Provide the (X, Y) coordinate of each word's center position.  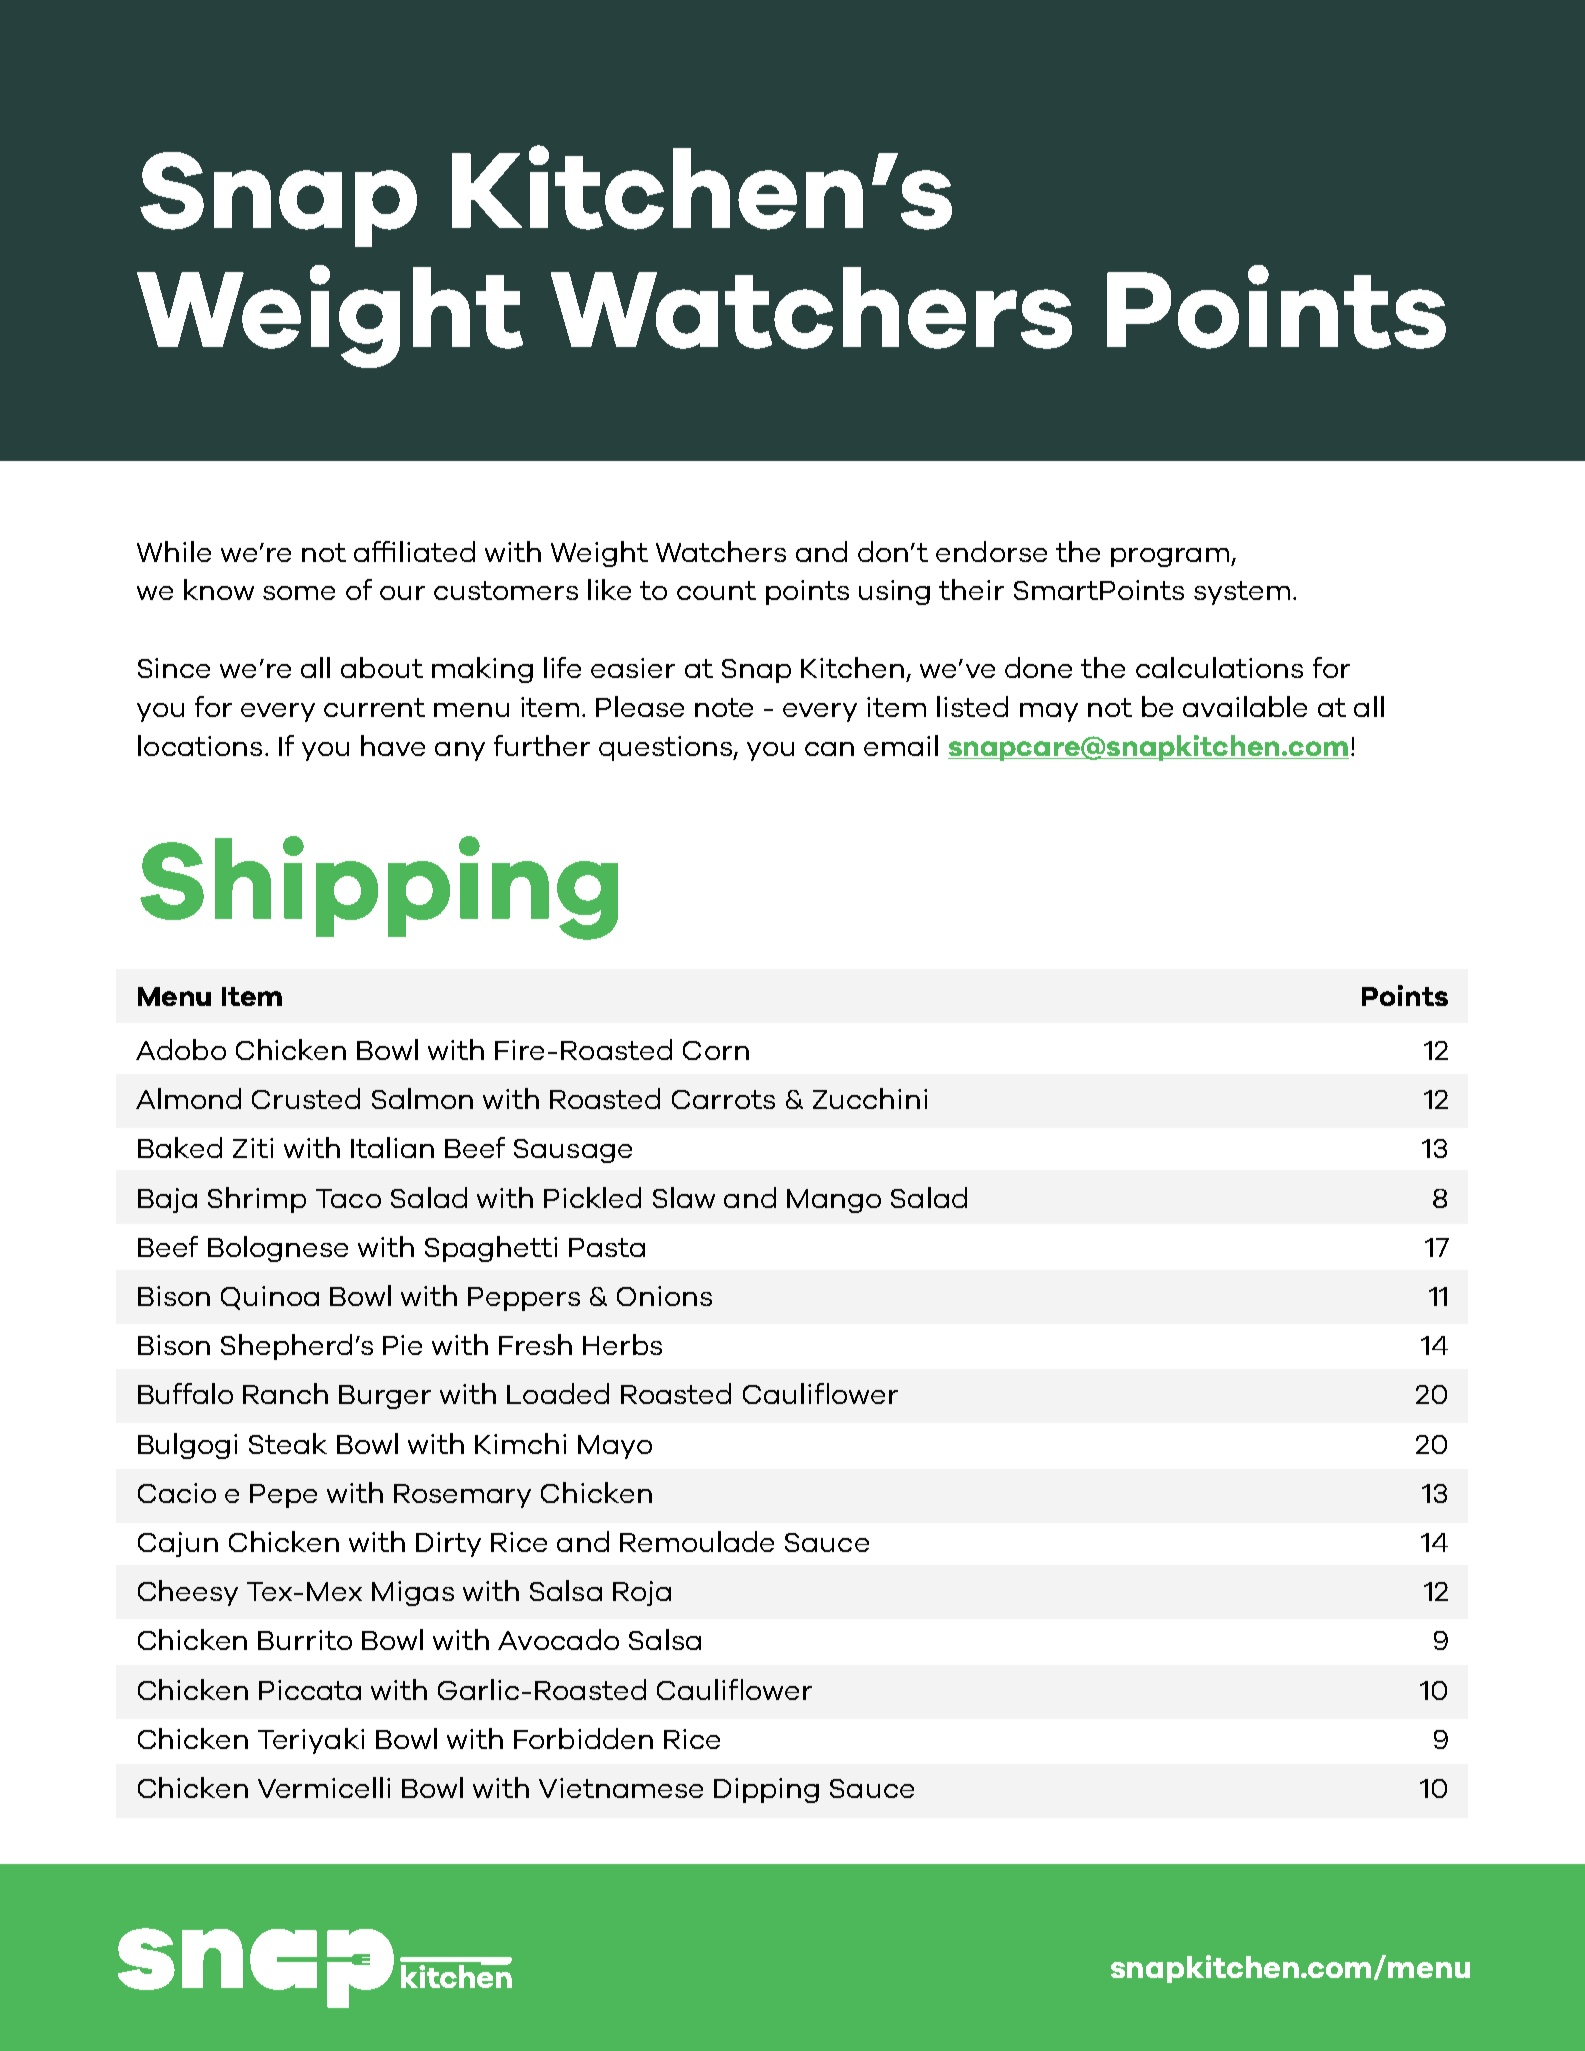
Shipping (379, 888)
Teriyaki (311, 1741)
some (299, 593)
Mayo (615, 1447)
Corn (716, 1050)
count (716, 590)
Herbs (622, 1344)
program (1170, 557)
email (901, 745)
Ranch (285, 1393)
